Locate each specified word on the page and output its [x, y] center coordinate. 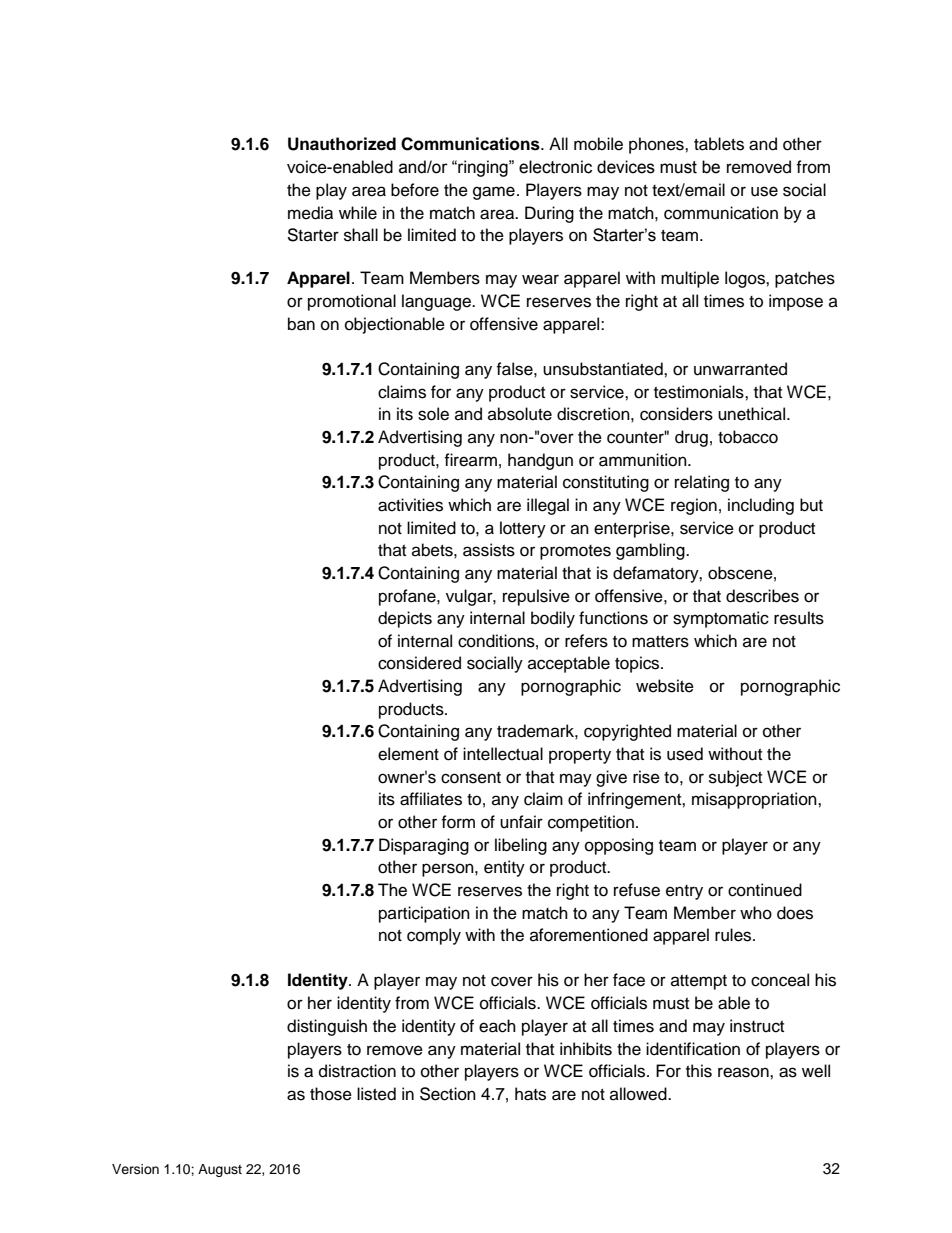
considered [419, 663]
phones [657, 145]
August [220, 1170]
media [310, 213]
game [494, 193]
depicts [405, 619]
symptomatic [721, 619]
